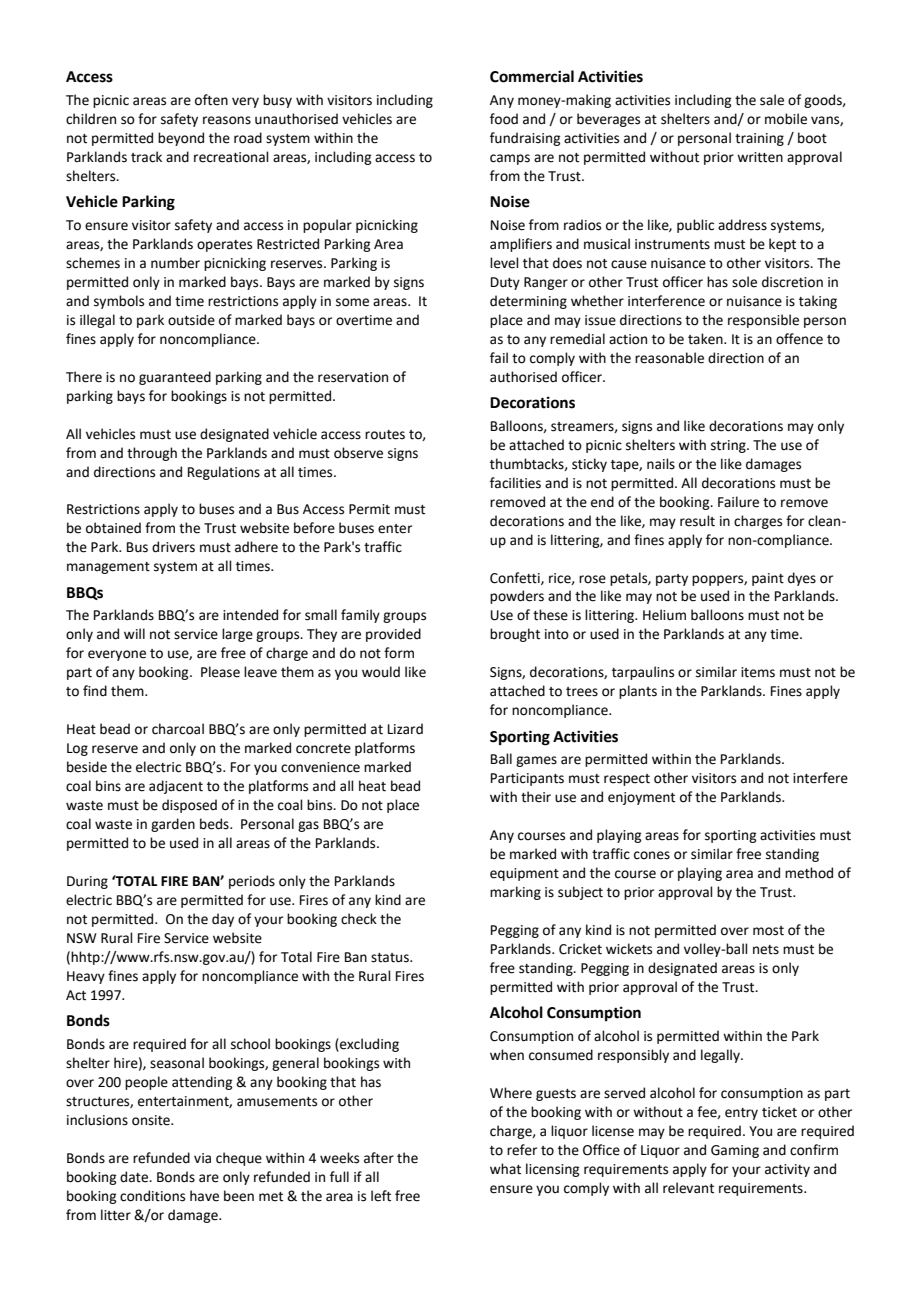  I want to click on sale, so click(772, 100).
